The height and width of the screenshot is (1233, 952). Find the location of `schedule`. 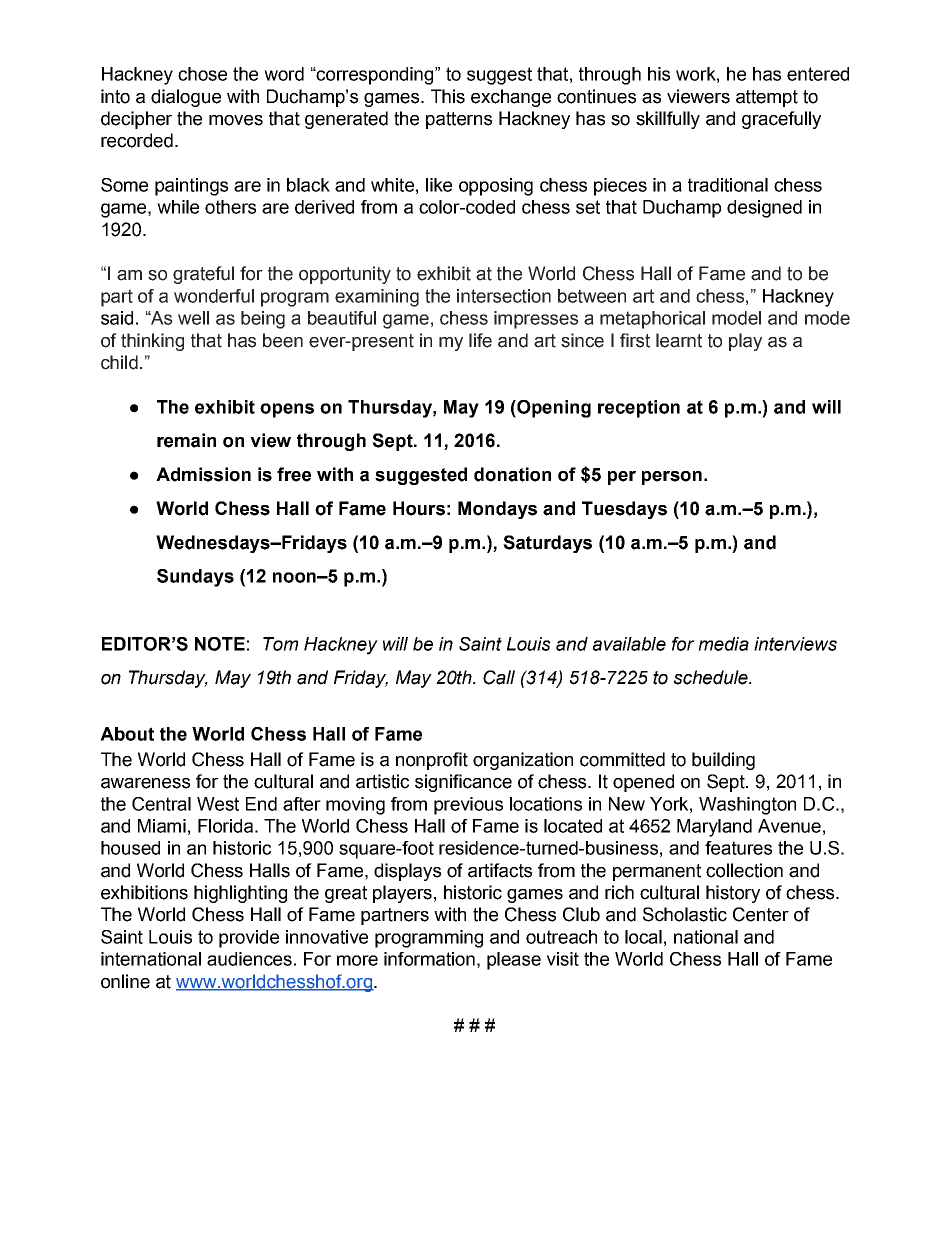

schedule is located at coordinates (712, 677).
